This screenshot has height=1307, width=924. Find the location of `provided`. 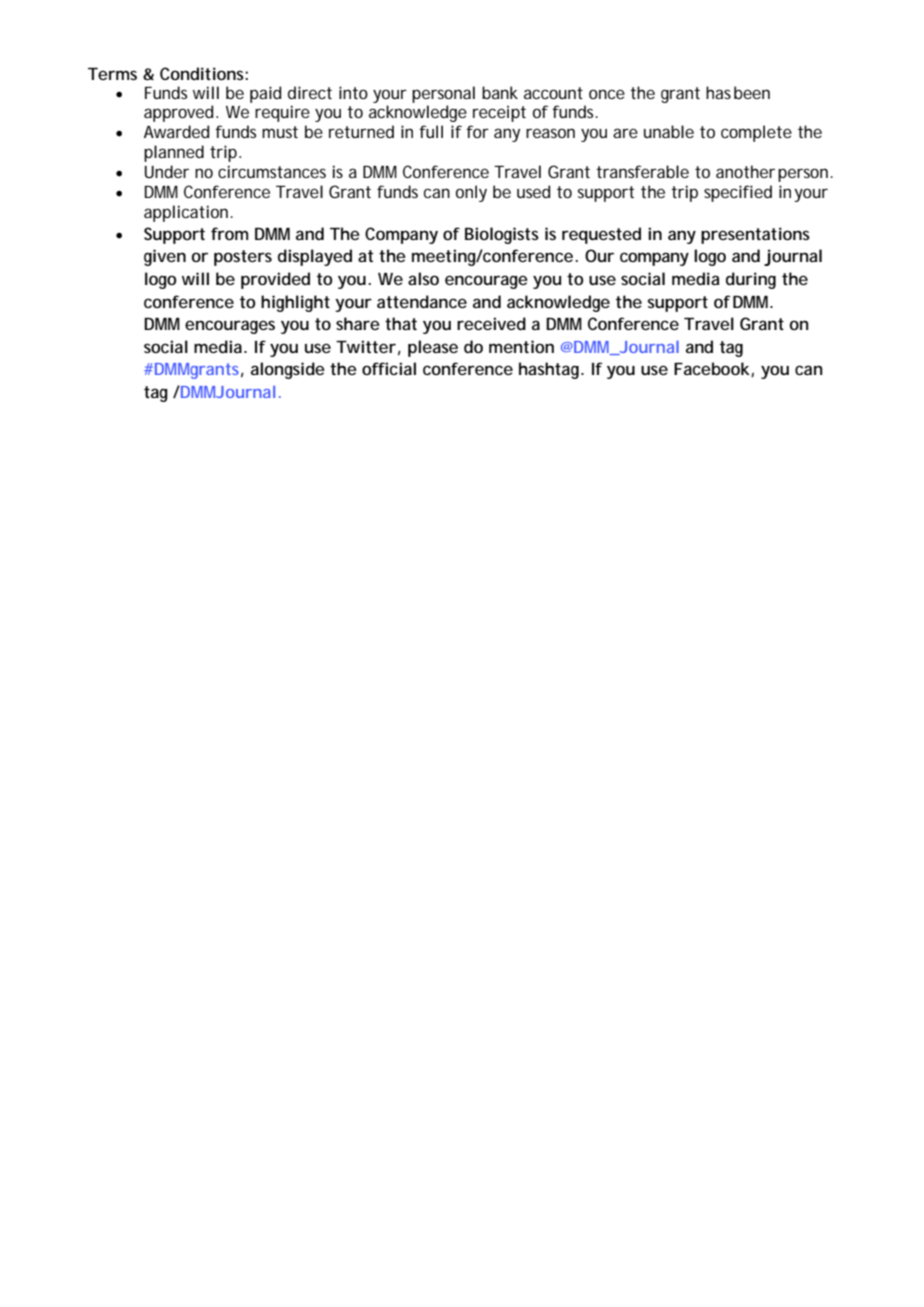

provided is located at coordinates (275, 280).
